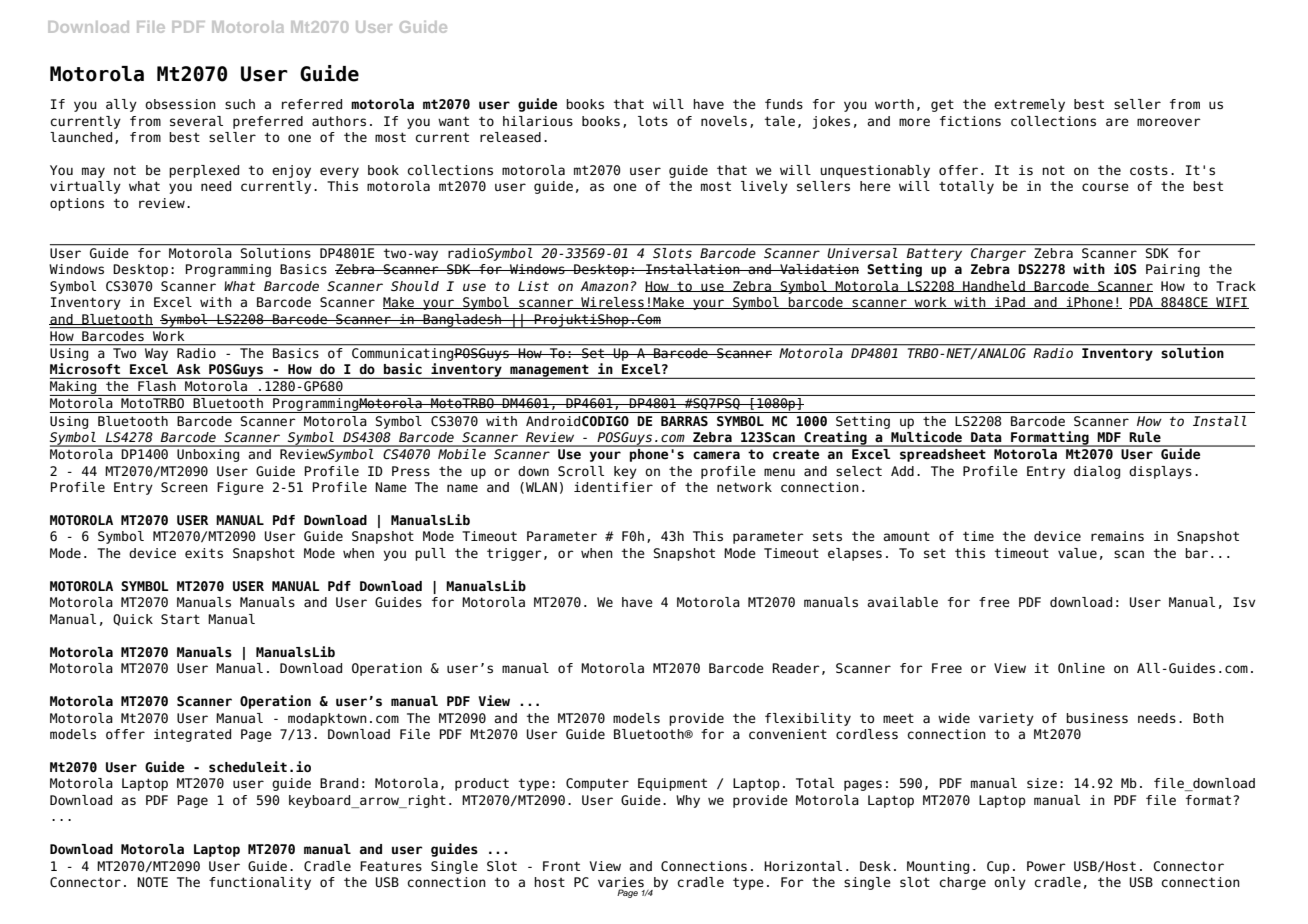  What do you see at coordinates (621, 883) in the page?
I see `varies` at bounding box center [621, 883].
